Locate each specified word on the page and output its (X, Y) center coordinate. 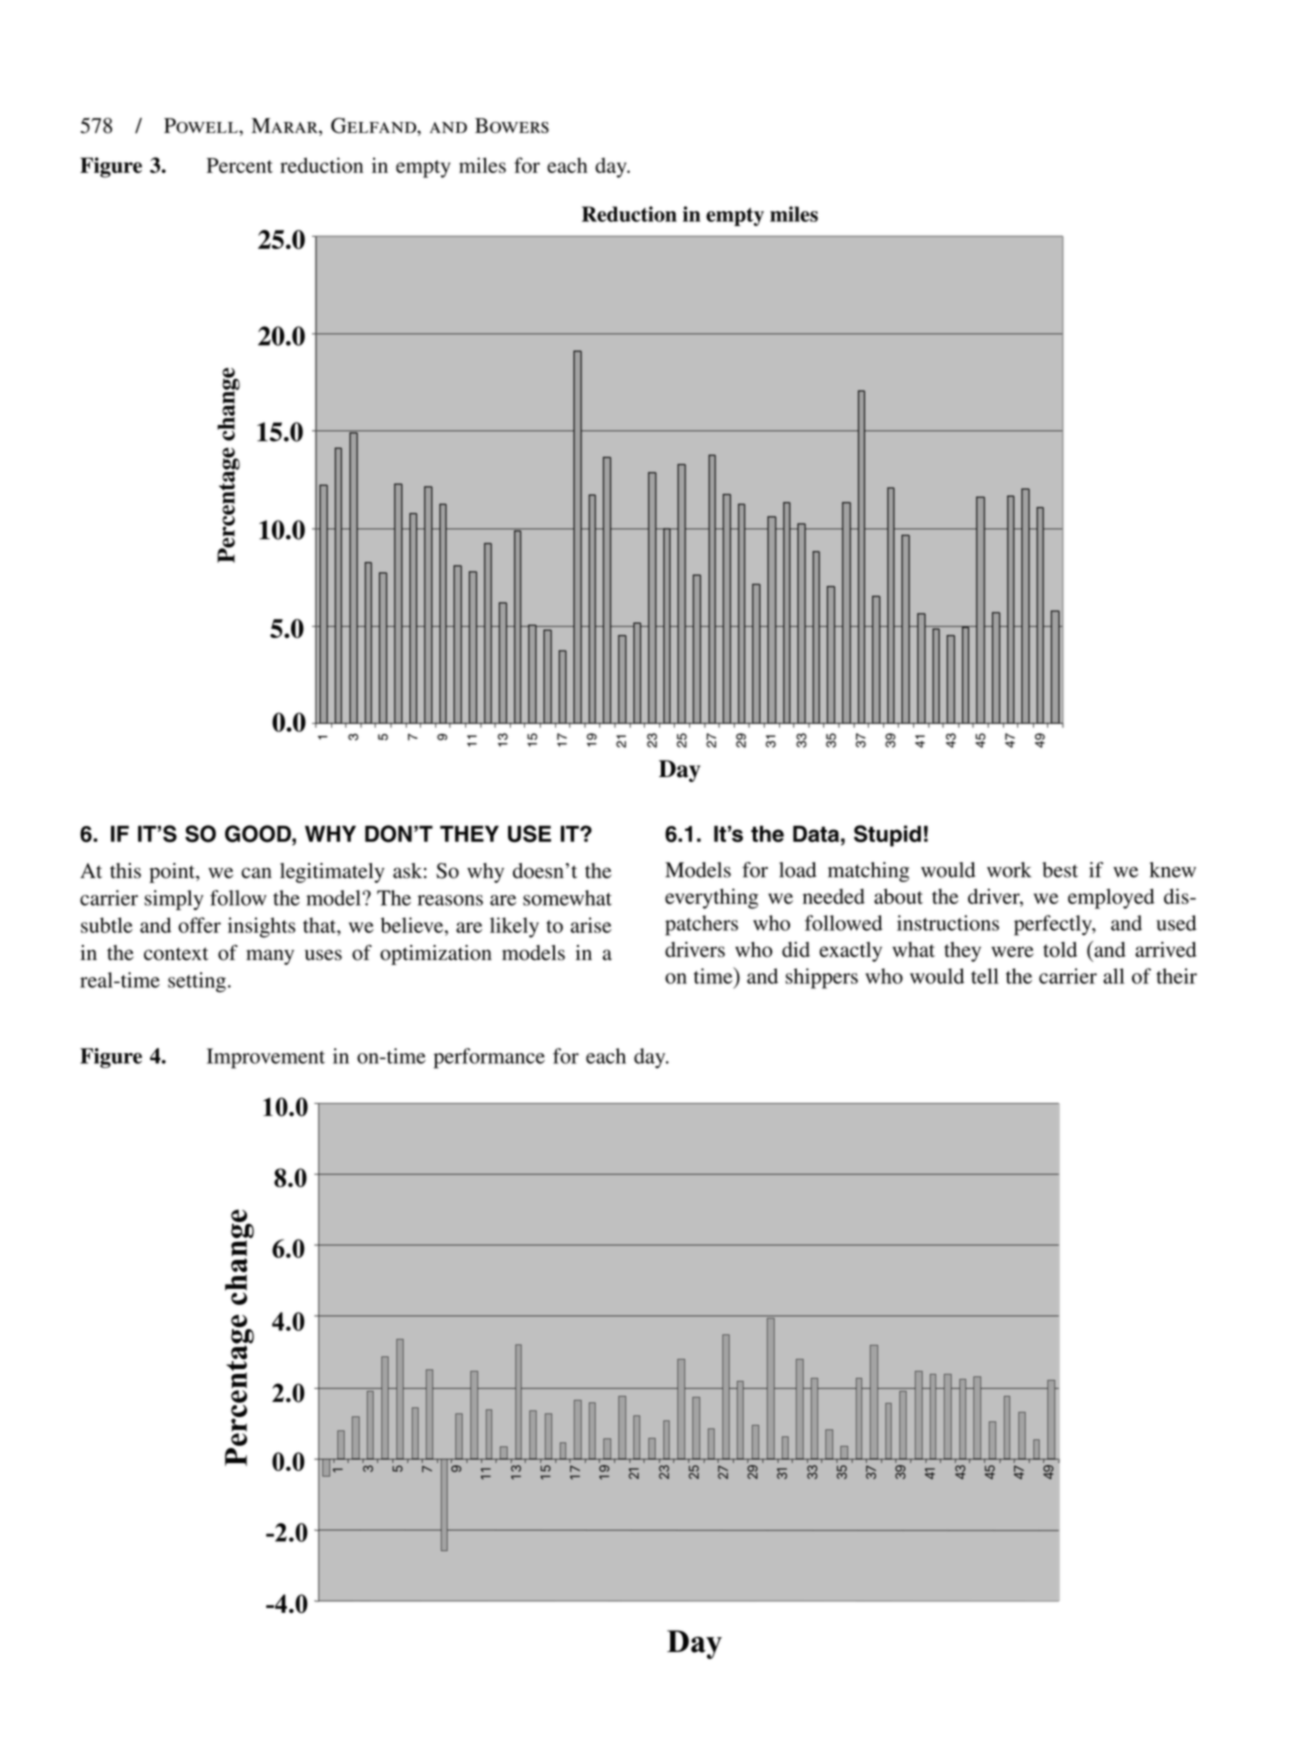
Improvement (266, 1058)
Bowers (512, 125)
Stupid (887, 836)
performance (489, 1058)
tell (985, 976)
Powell (202, 125)
